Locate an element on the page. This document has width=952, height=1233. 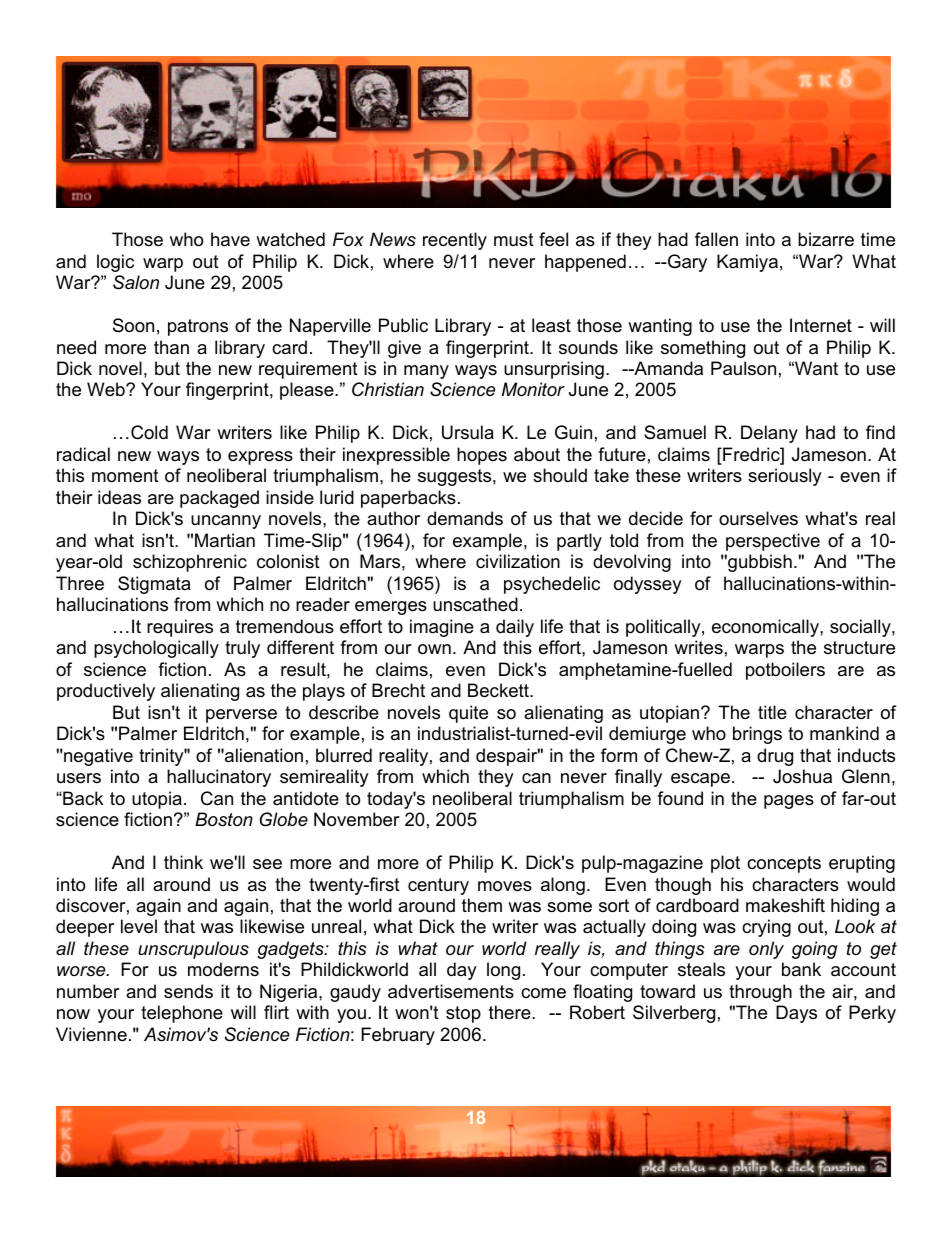
telephone is located at coordinates (182, 1014).
